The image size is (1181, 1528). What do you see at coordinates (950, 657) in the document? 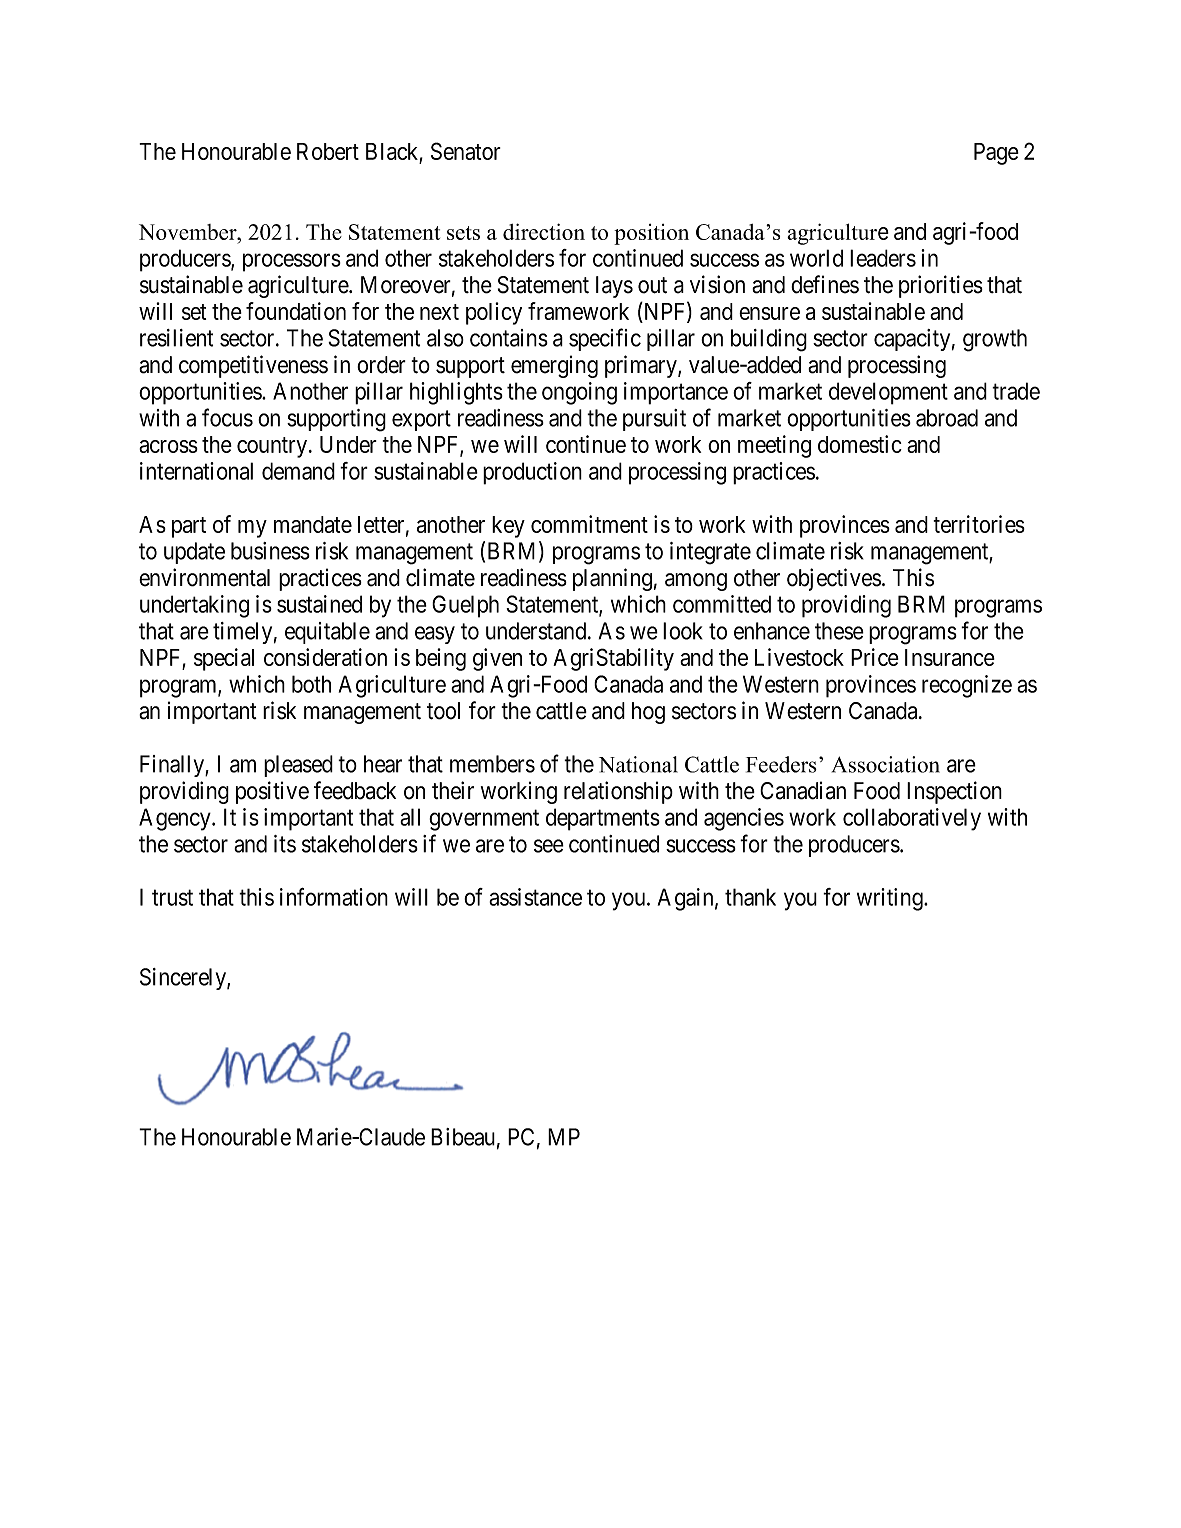
I see `Insurance` at bounding box center [950, 657].
